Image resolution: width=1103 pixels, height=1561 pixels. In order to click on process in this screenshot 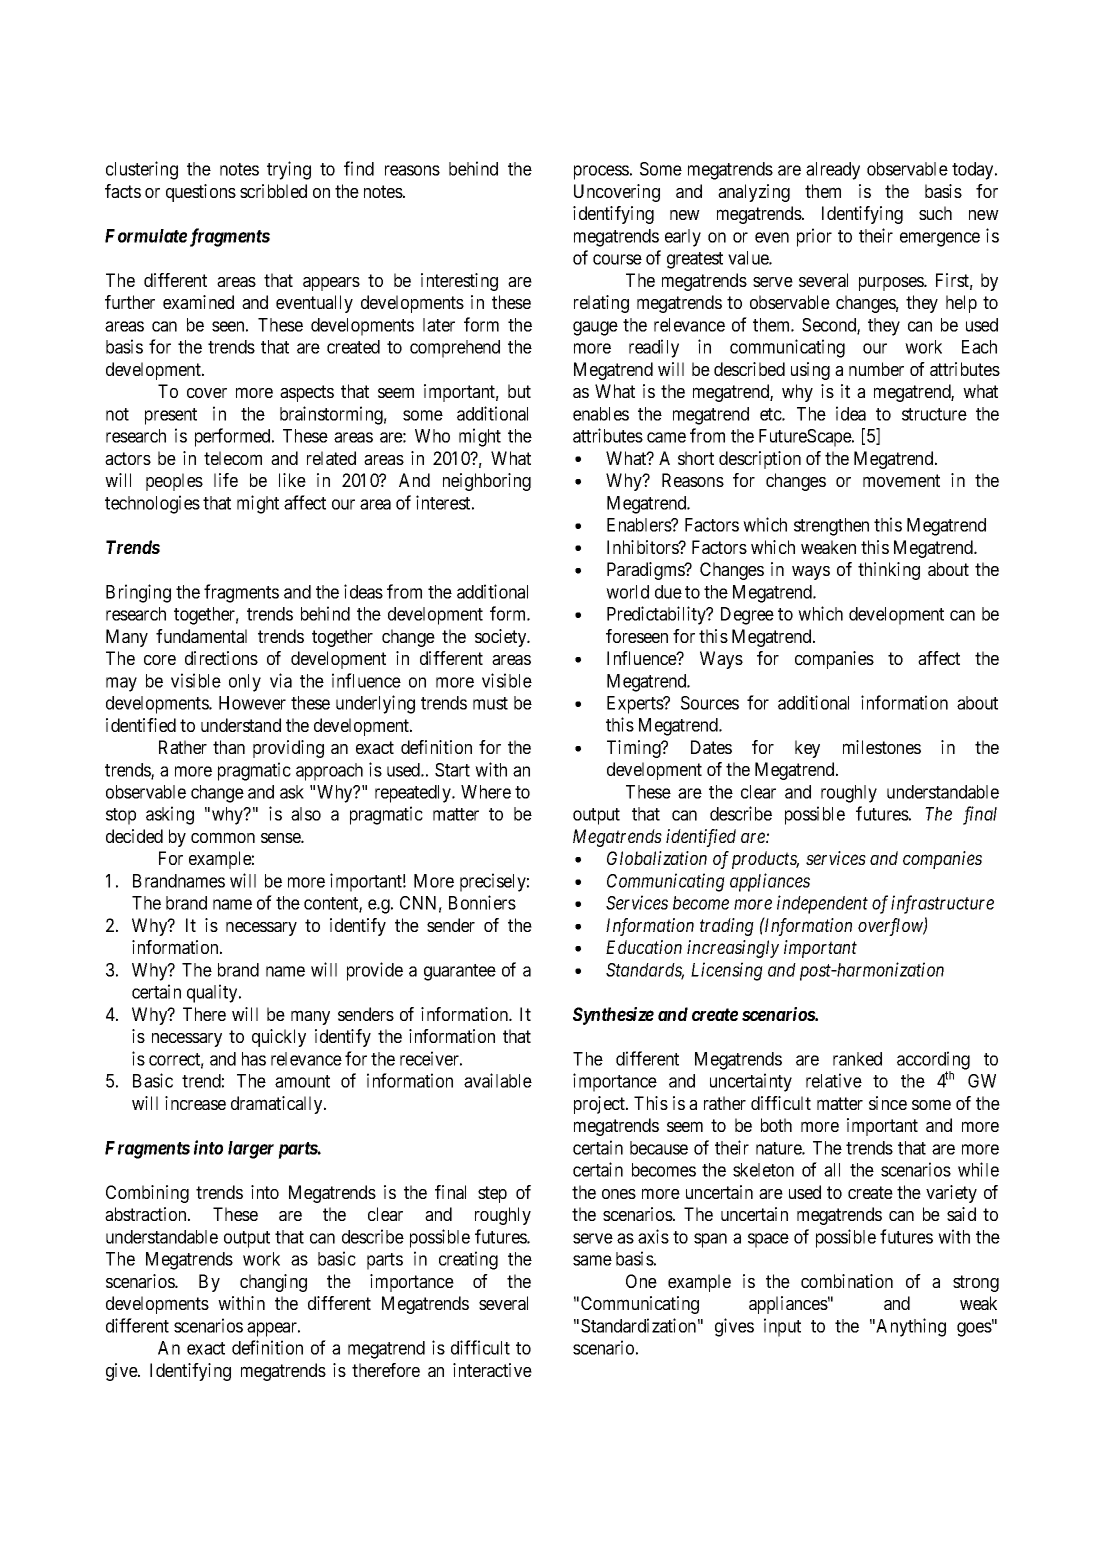, I will do `click(601, 172)`.
